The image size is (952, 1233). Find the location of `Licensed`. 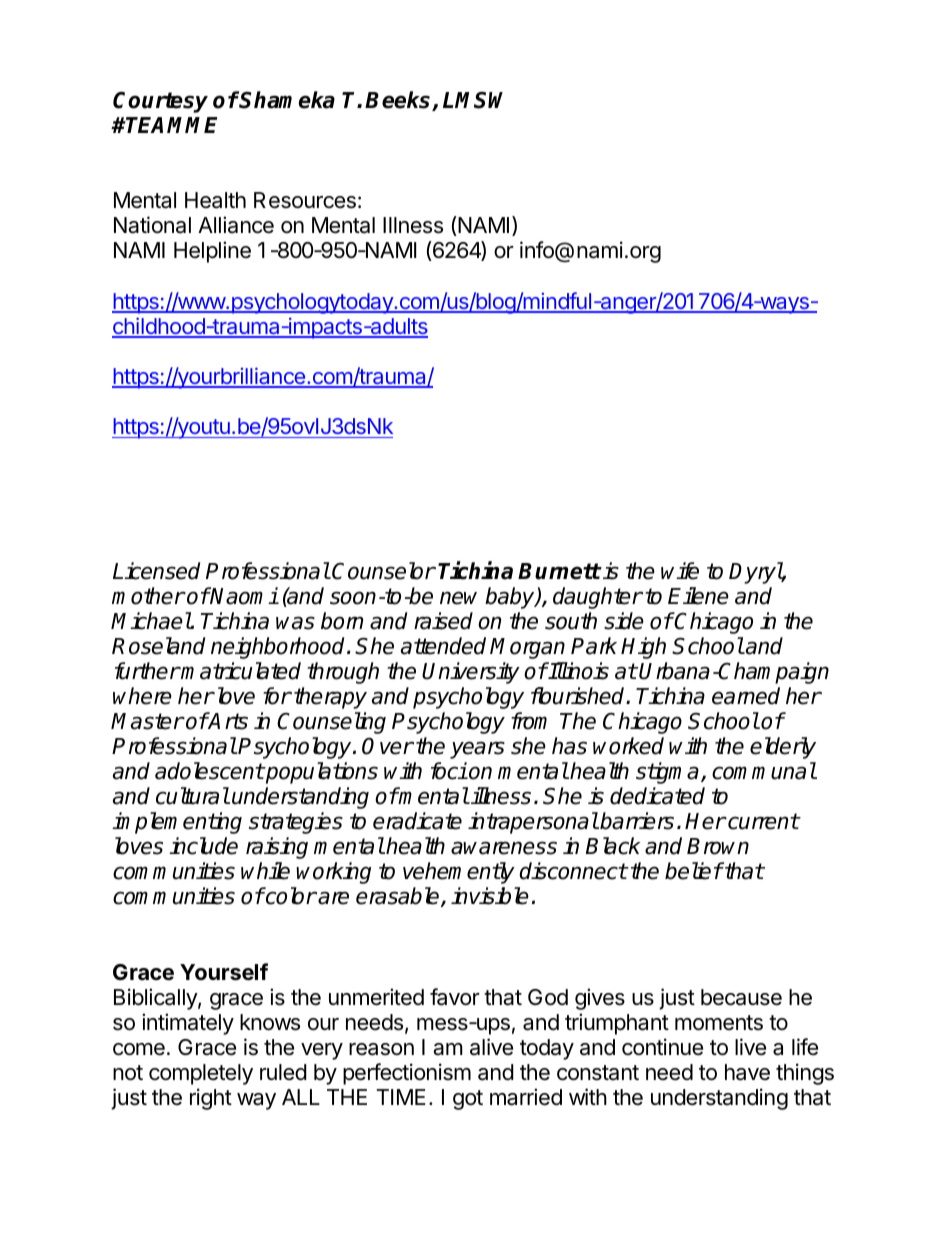

Licensed is located at coordinates (156, 571).
